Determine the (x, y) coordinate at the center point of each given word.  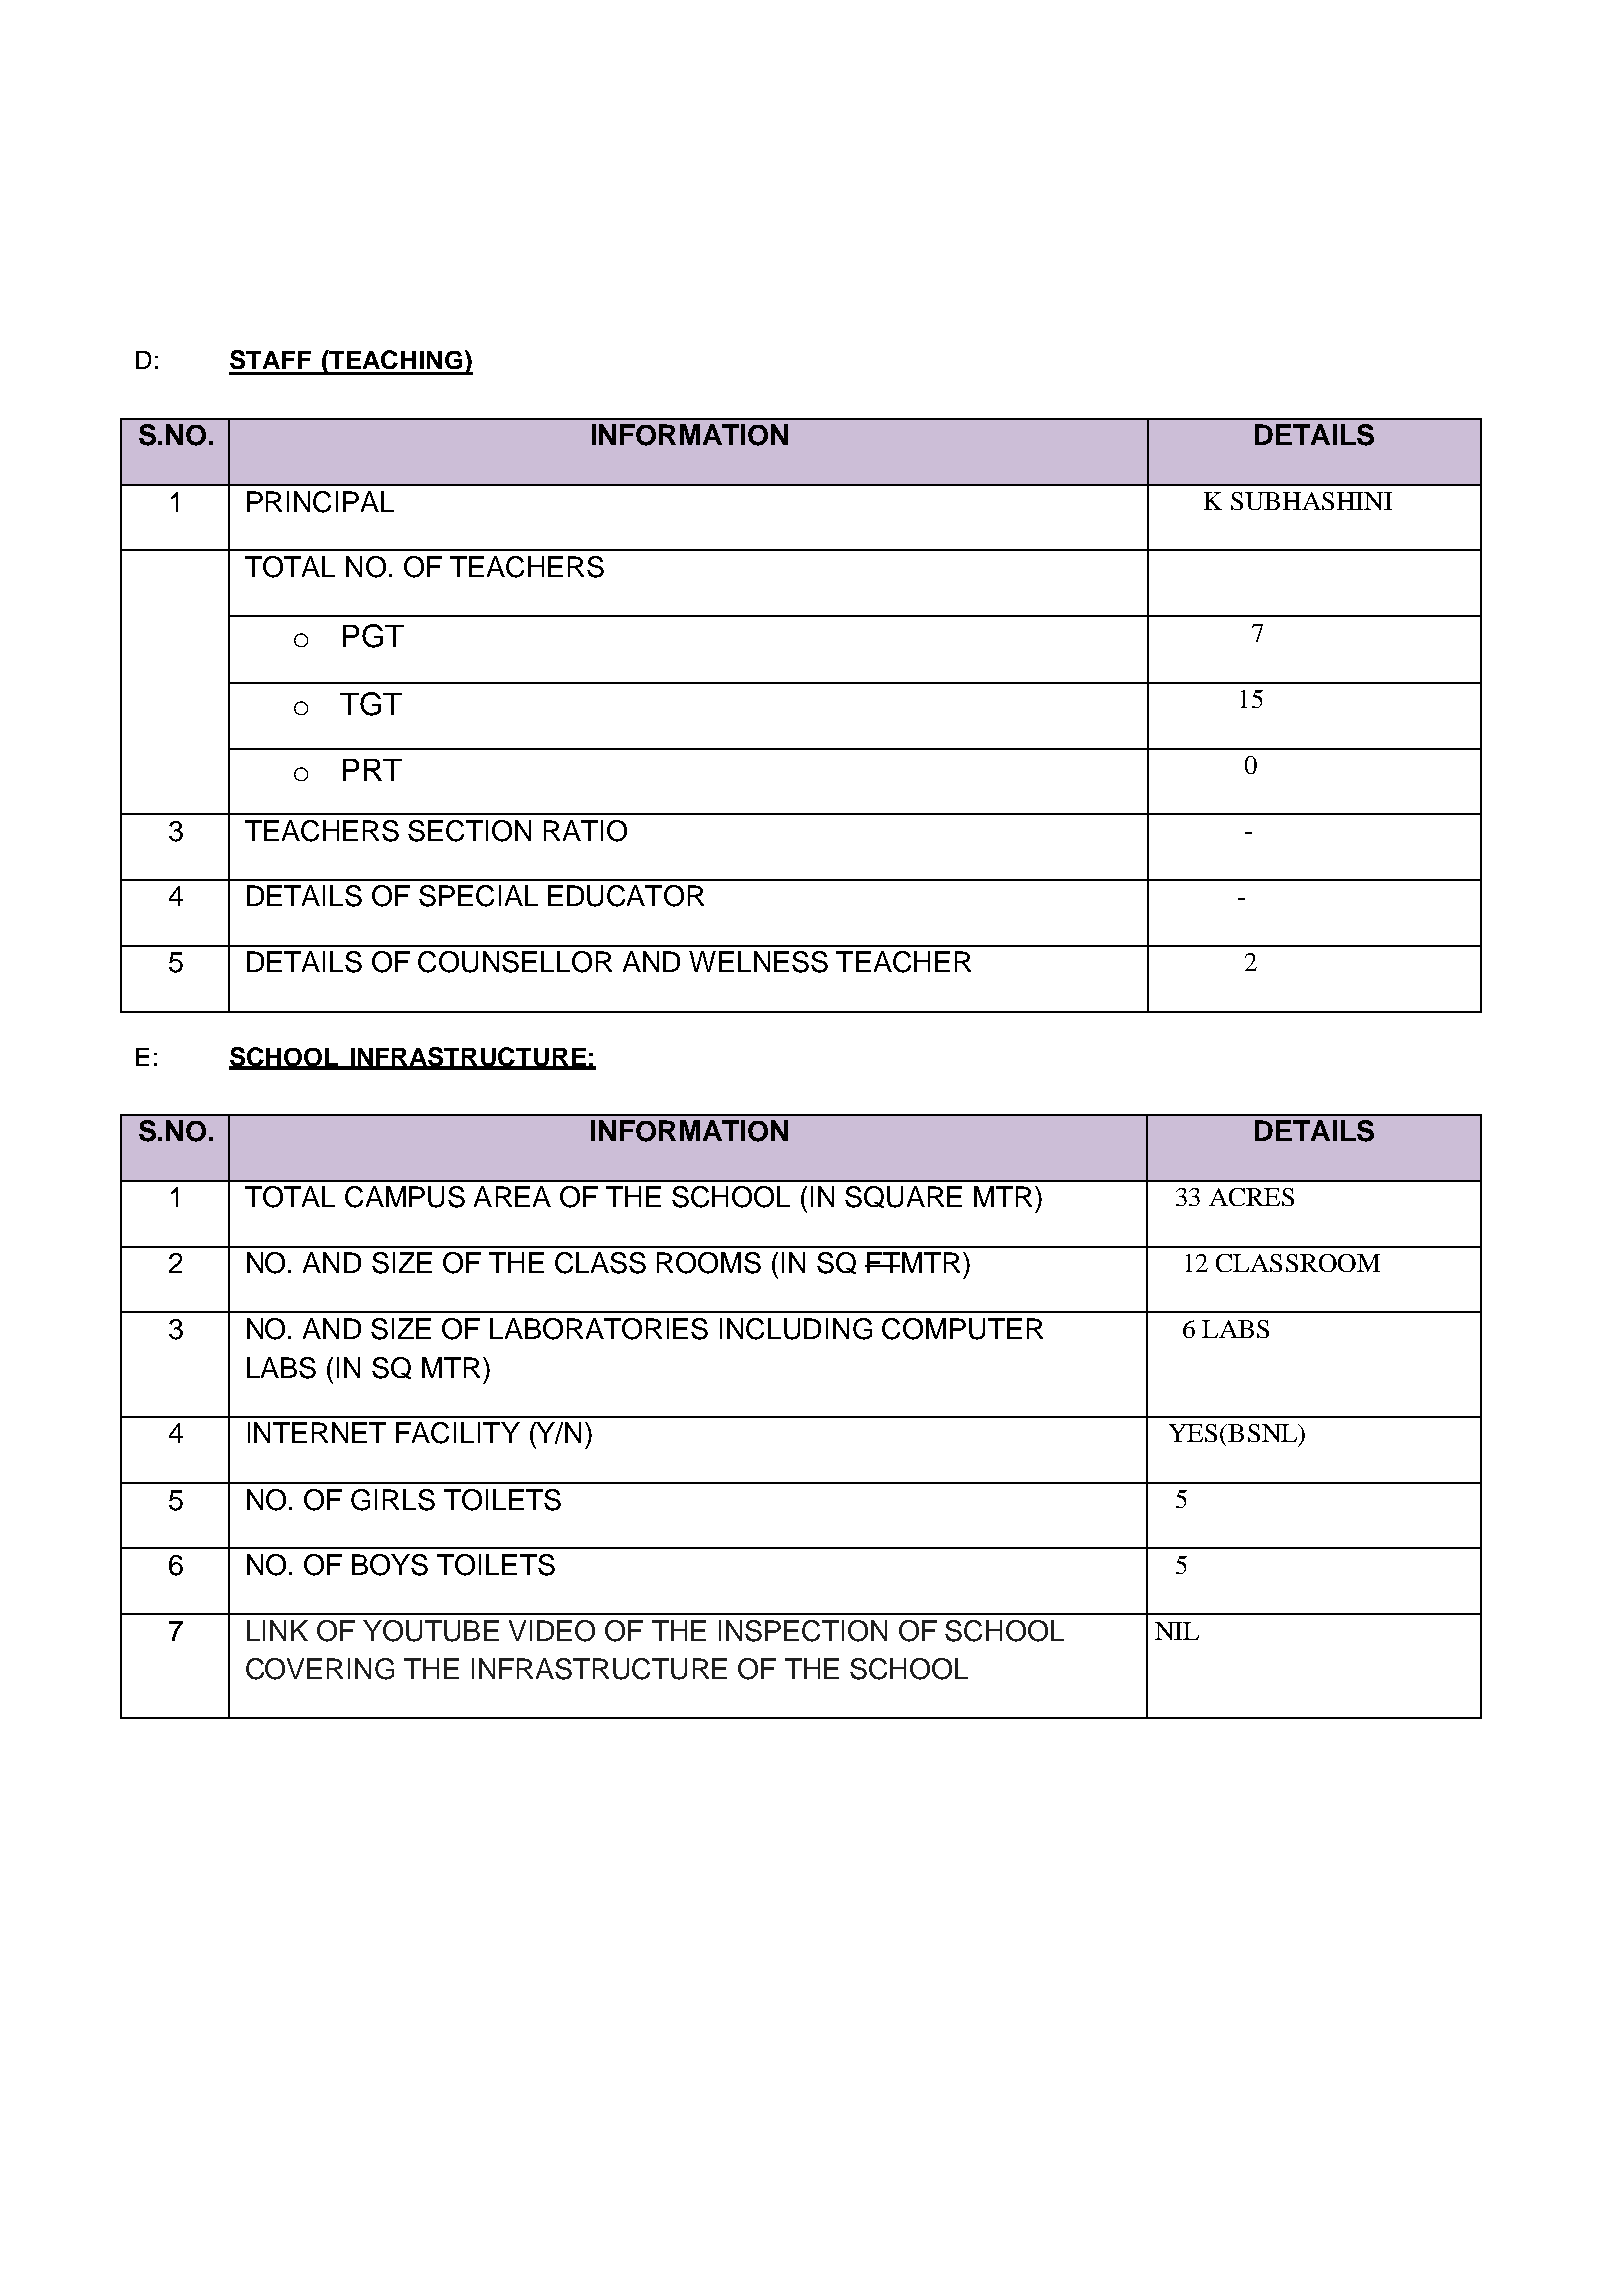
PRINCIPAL (320, 502)
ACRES (1251, 1197)
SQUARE (903, 1197)
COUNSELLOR (515, 962)
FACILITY (458, 1433)
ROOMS (709, 1263)
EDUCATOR (626, 896)
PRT (372, 770)
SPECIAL (478, 896)
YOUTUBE (431, 1631)
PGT (373, 636)
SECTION (469, 831)
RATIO (585, 831)
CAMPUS (405, 1197)
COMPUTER (962, 1329)
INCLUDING (796, 1329)
